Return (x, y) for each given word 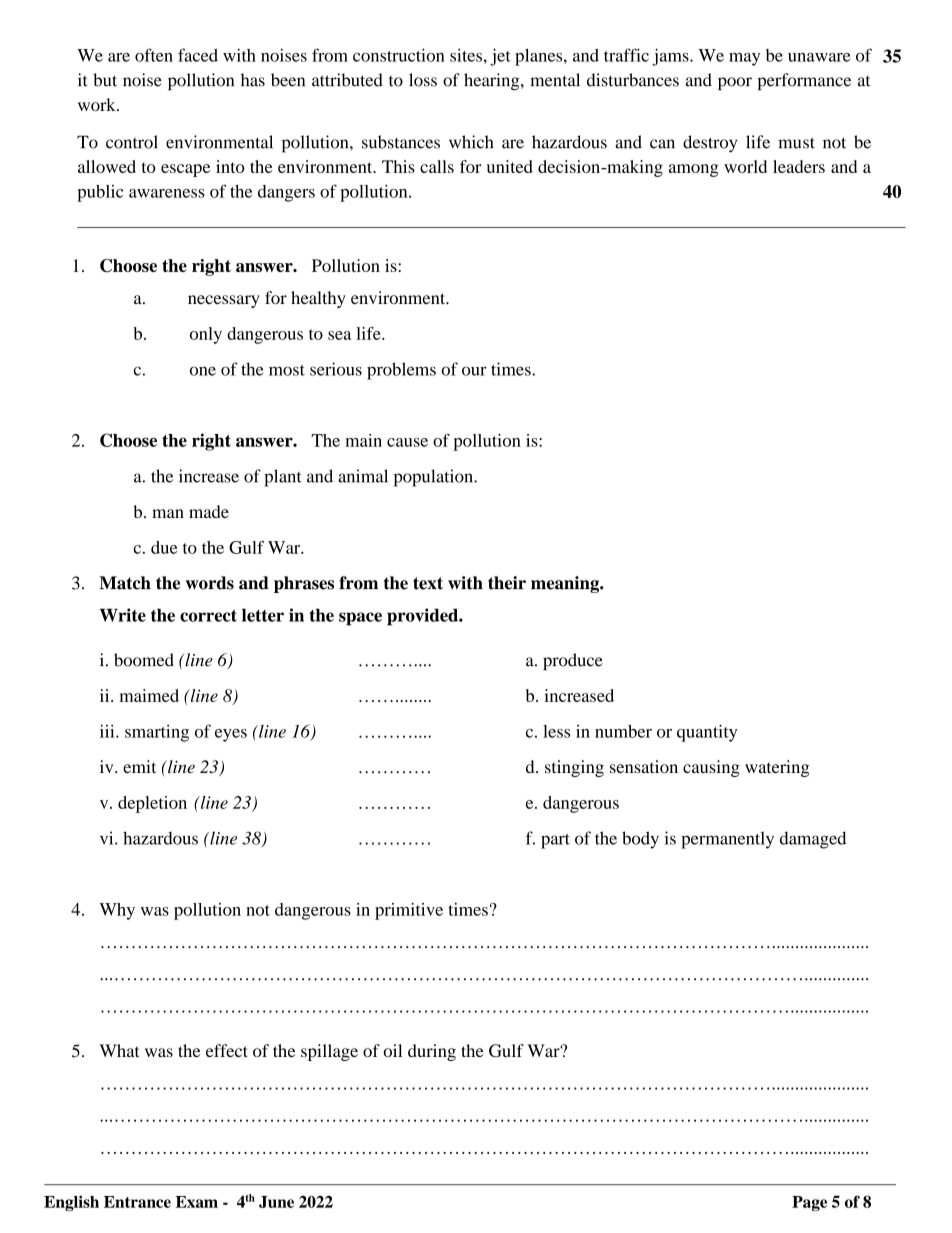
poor (735, 83)
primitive (409, 911)
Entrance (137, 1202)
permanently (727, 840)
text (428, 583)
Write (123, 615)
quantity (707, 733)
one (203, 371)
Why (117, 911)
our (474, 371)
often (154, 55)
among (694, 170)
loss (423, 80)
